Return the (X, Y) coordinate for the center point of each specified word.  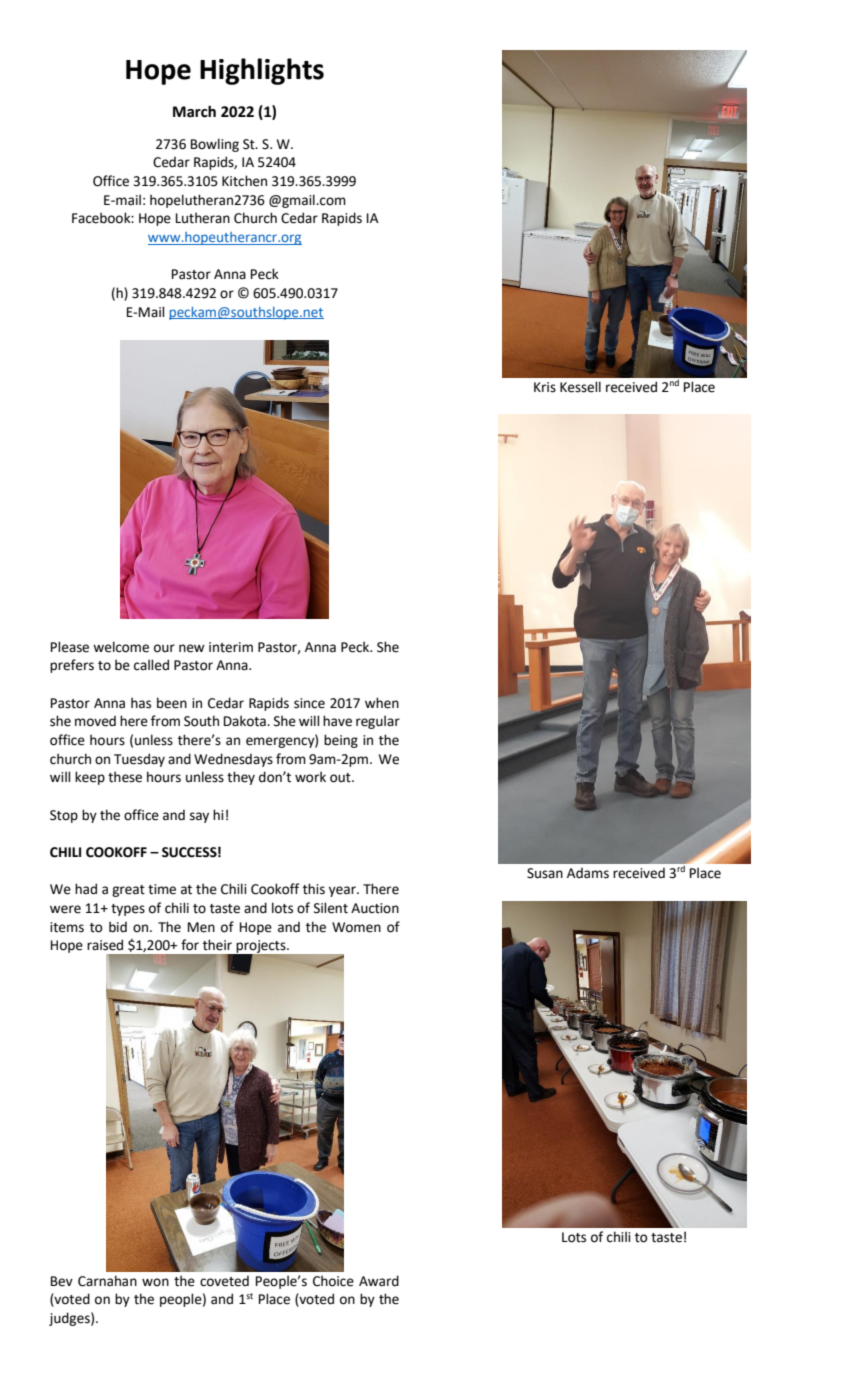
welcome (121, 647)
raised (105, 945)
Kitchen (244, 181)
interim (231, 647)
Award (379, 1281)
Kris (545, 387)
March (194, 111)
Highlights (262, 71)
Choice (333, 1281)
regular (378, 722)
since (309, 703)
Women (356, 927)
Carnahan (107, 1281)
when (382, 703)
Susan (545, 873)
